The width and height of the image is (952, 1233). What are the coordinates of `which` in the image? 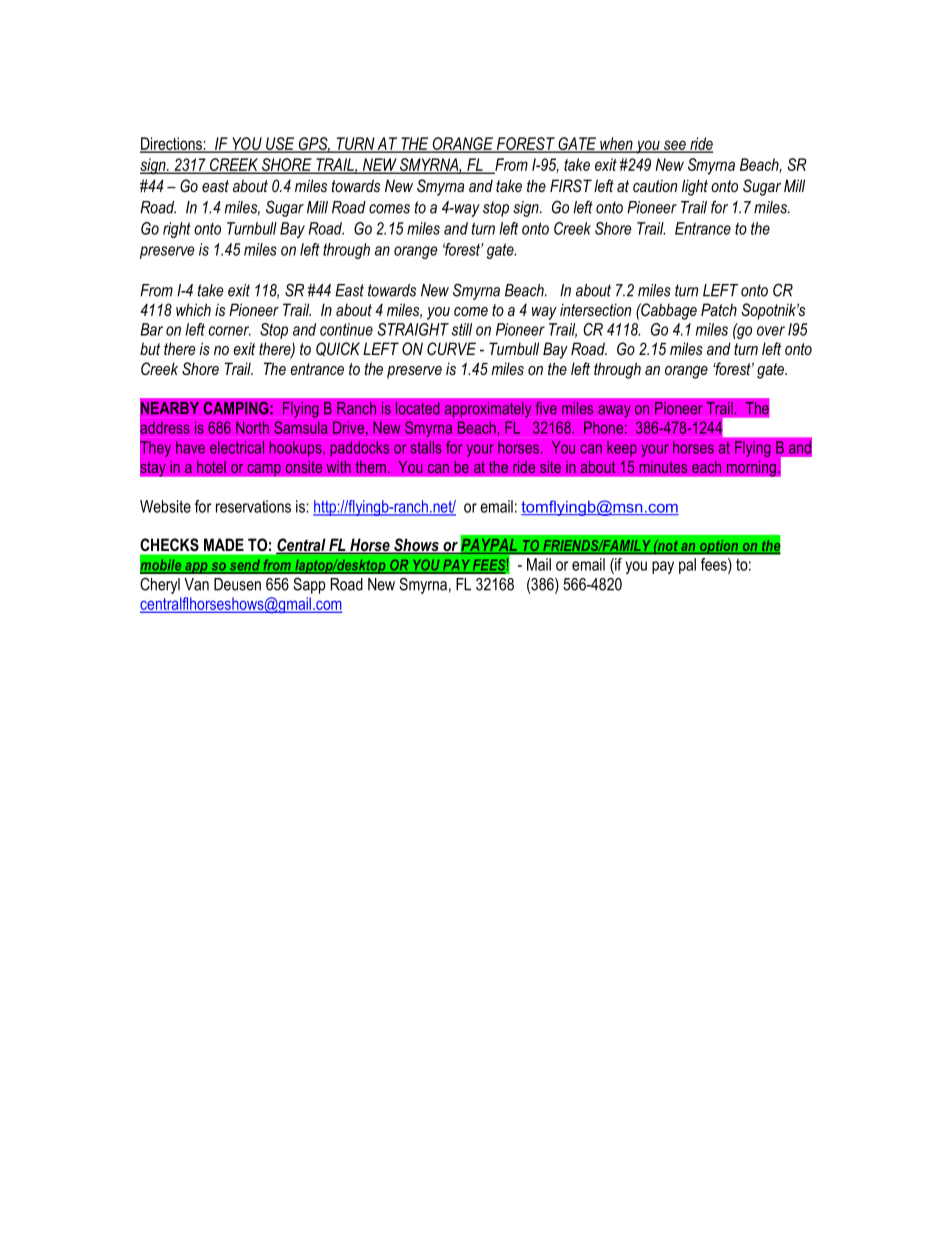 It's located at (193, 309).
